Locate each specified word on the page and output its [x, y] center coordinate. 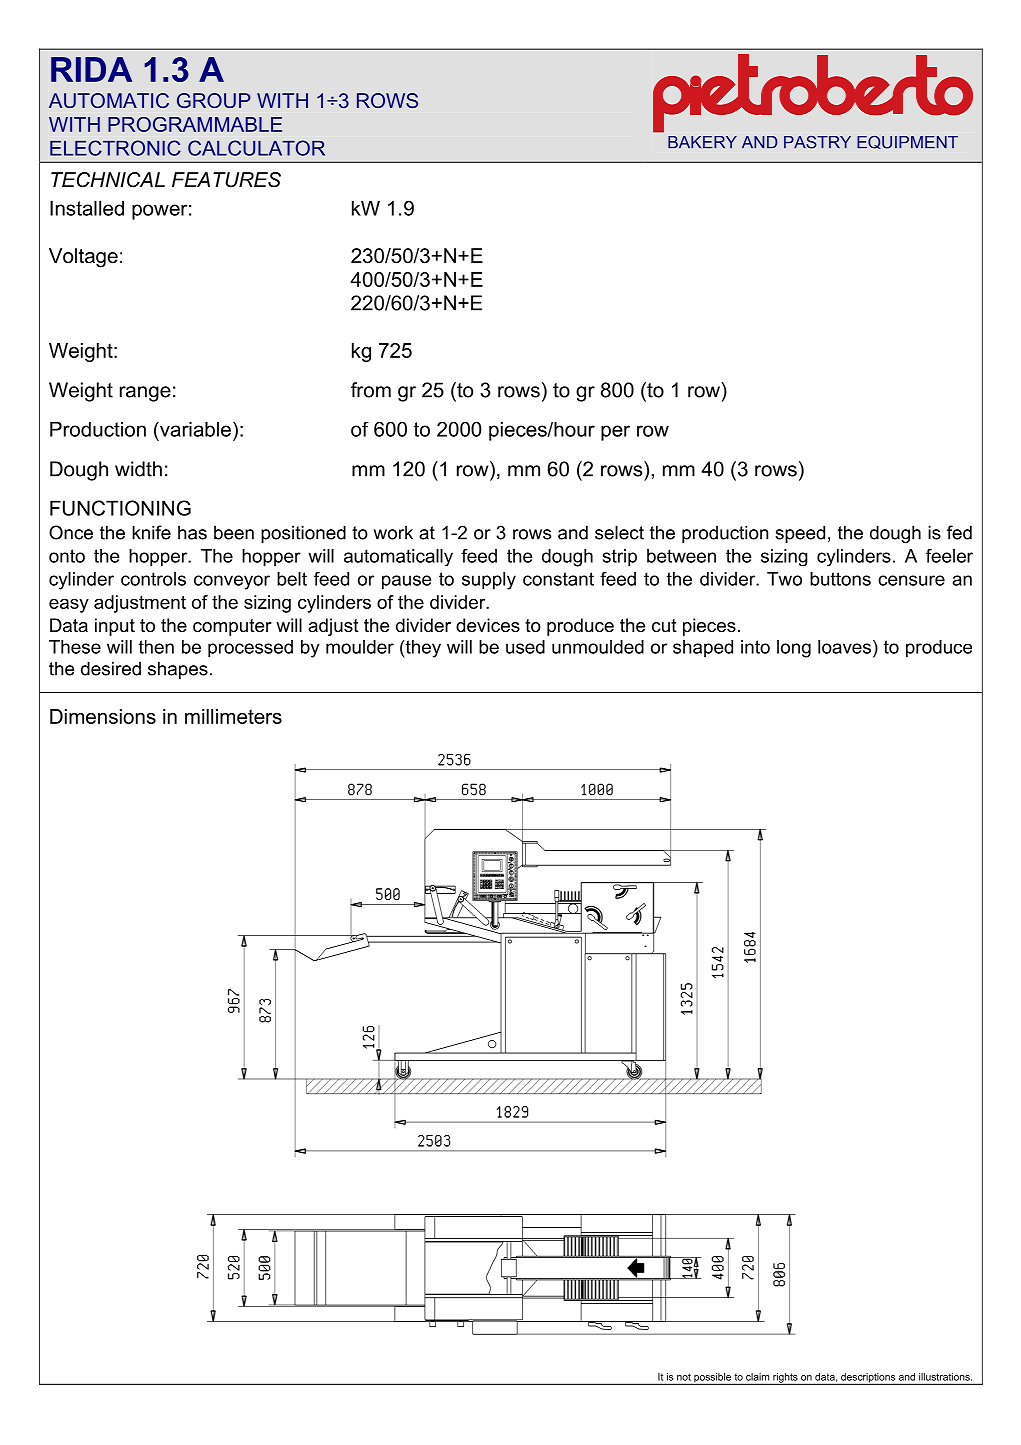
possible [712, 1379]
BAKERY [702, 142]
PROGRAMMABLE [195, 124]
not [684, 1377]
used [525, 647]
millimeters [233, 716]
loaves [844, 647]
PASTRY [817, 142]
